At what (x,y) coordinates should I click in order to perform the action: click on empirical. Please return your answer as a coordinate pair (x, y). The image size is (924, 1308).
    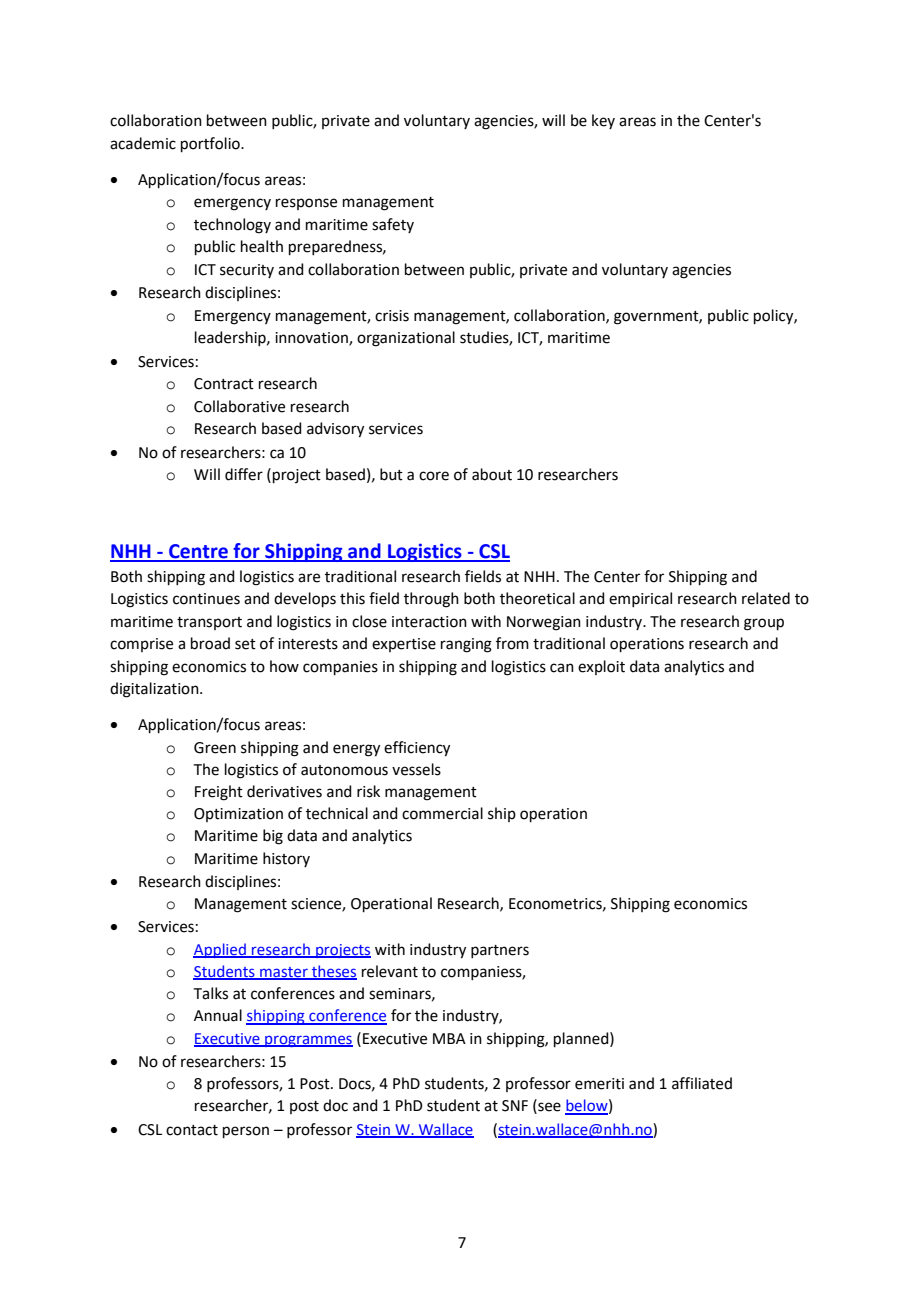
    Looking at the image, I should click on (640, 599).
